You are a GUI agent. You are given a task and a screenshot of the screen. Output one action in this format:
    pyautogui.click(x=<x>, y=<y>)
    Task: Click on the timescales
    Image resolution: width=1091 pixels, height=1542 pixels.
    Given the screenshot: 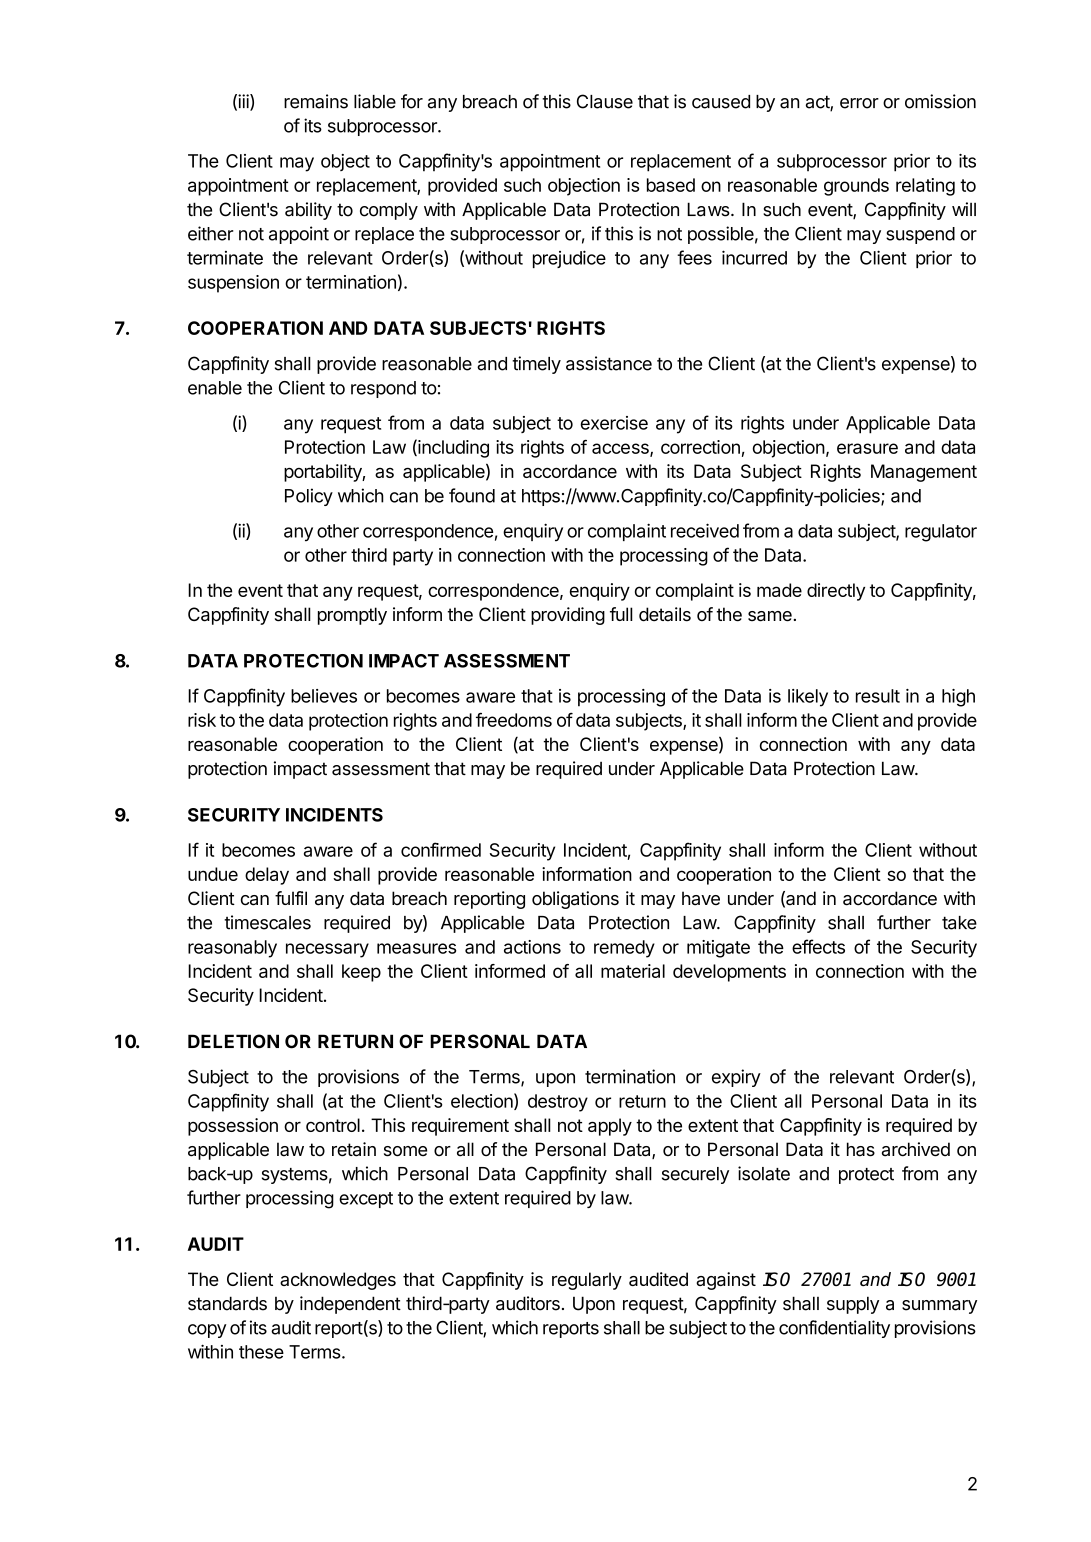 What is the action you would take?
    pyautogui.click(x=267, y=922)
